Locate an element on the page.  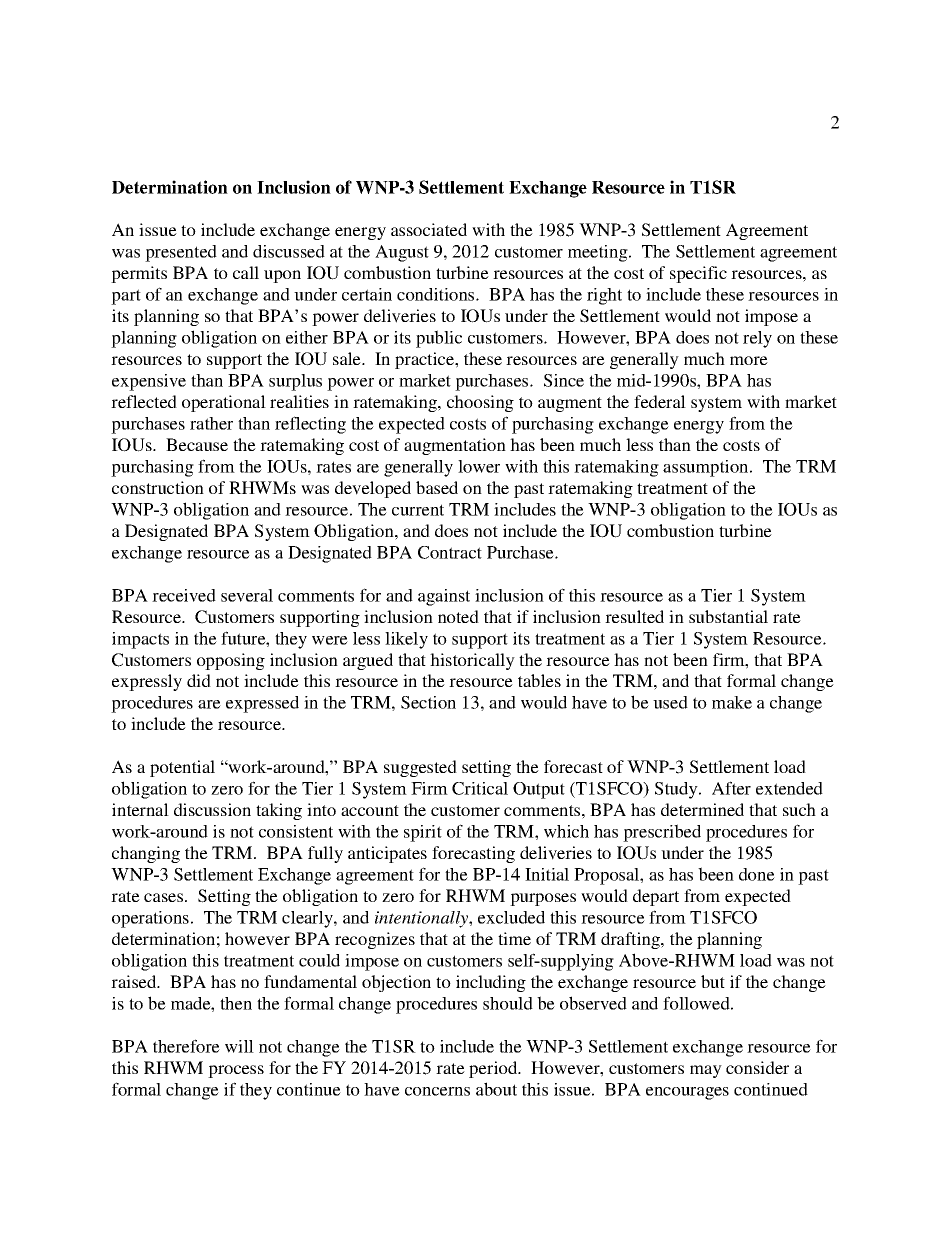
against is located at coordinates (444, 597).
